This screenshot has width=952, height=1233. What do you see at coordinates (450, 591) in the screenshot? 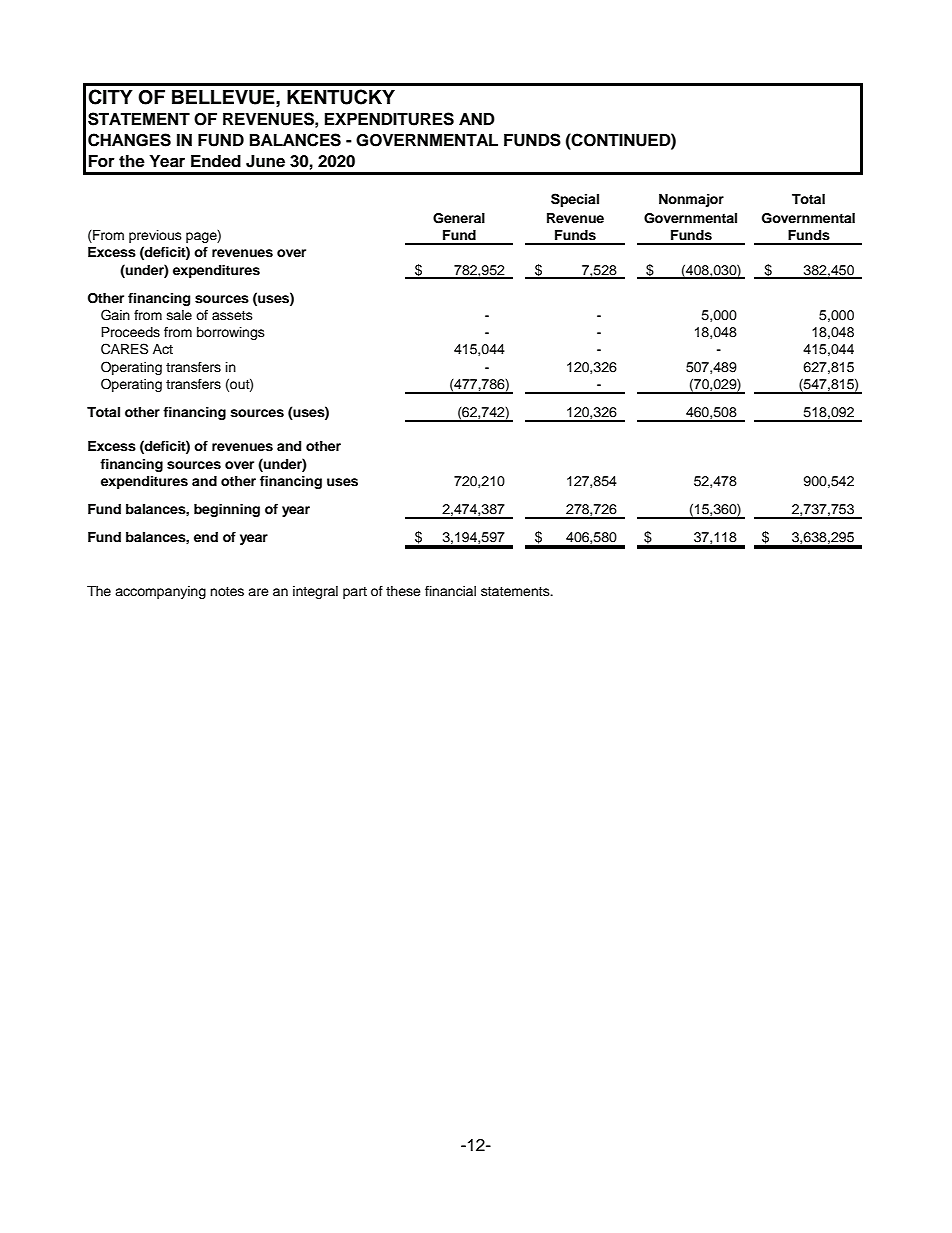
I see `financial` at bounding box center [450, 591].
